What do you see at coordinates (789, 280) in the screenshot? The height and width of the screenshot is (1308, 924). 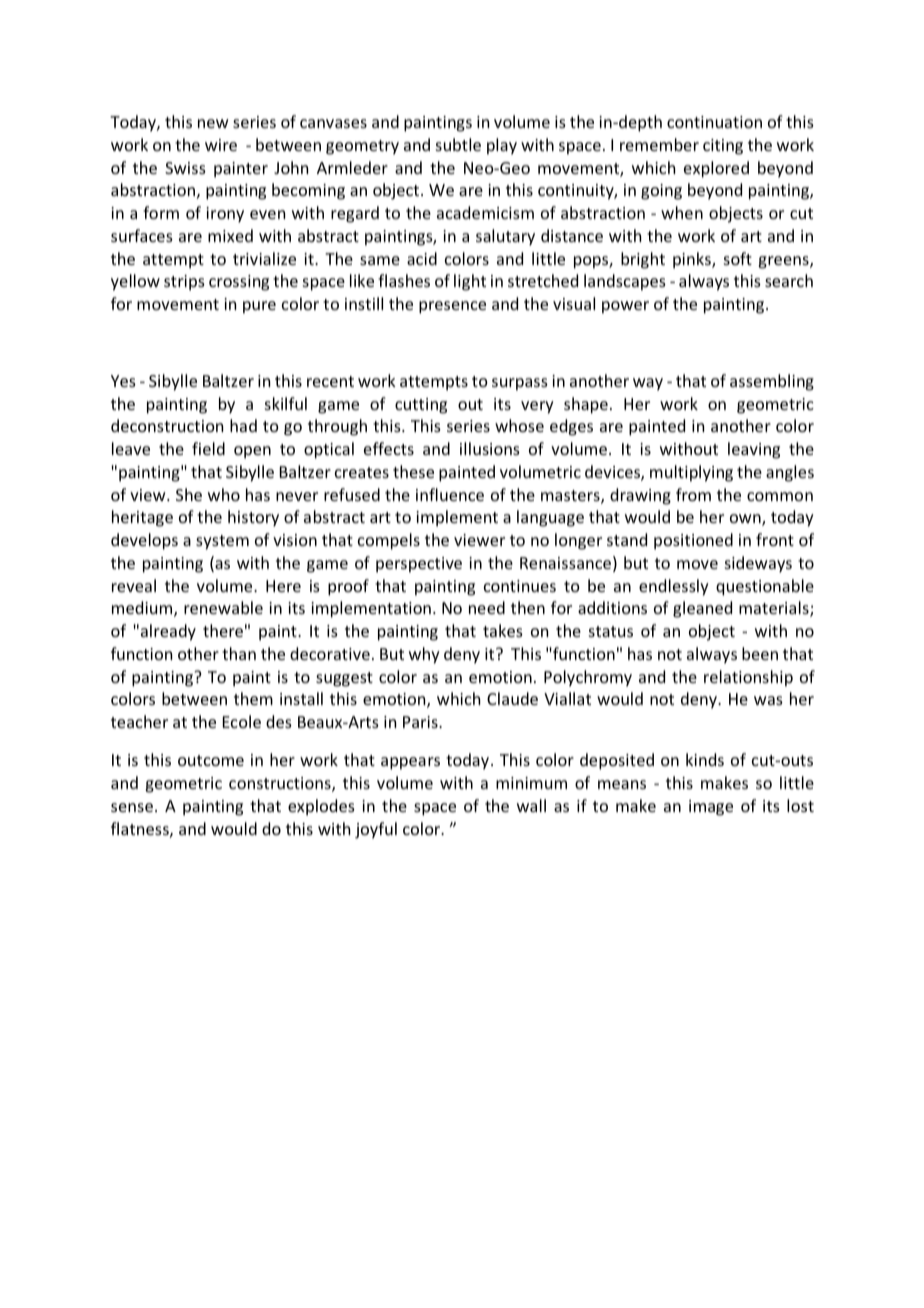 I see `search` at bounding box center [789, 280].
